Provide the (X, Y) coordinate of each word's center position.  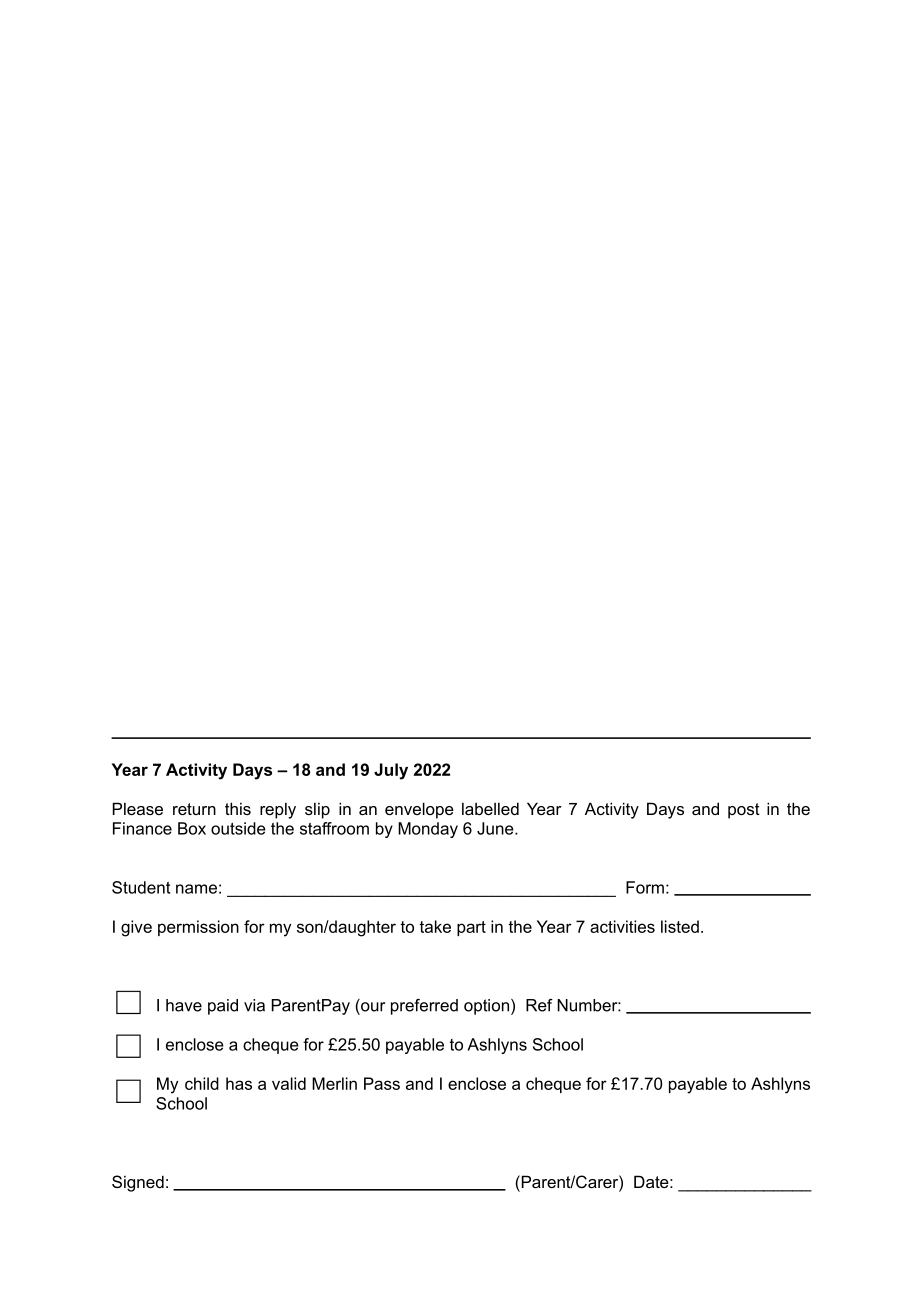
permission (198, 928)
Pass (382, 1083)
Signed (138, 1183)
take (435, 926)
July (391, 771)
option (486, 1007)
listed (680, 926)
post (744, 811)
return (194, 809)
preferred (424, 1007)
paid (223, 1007)
